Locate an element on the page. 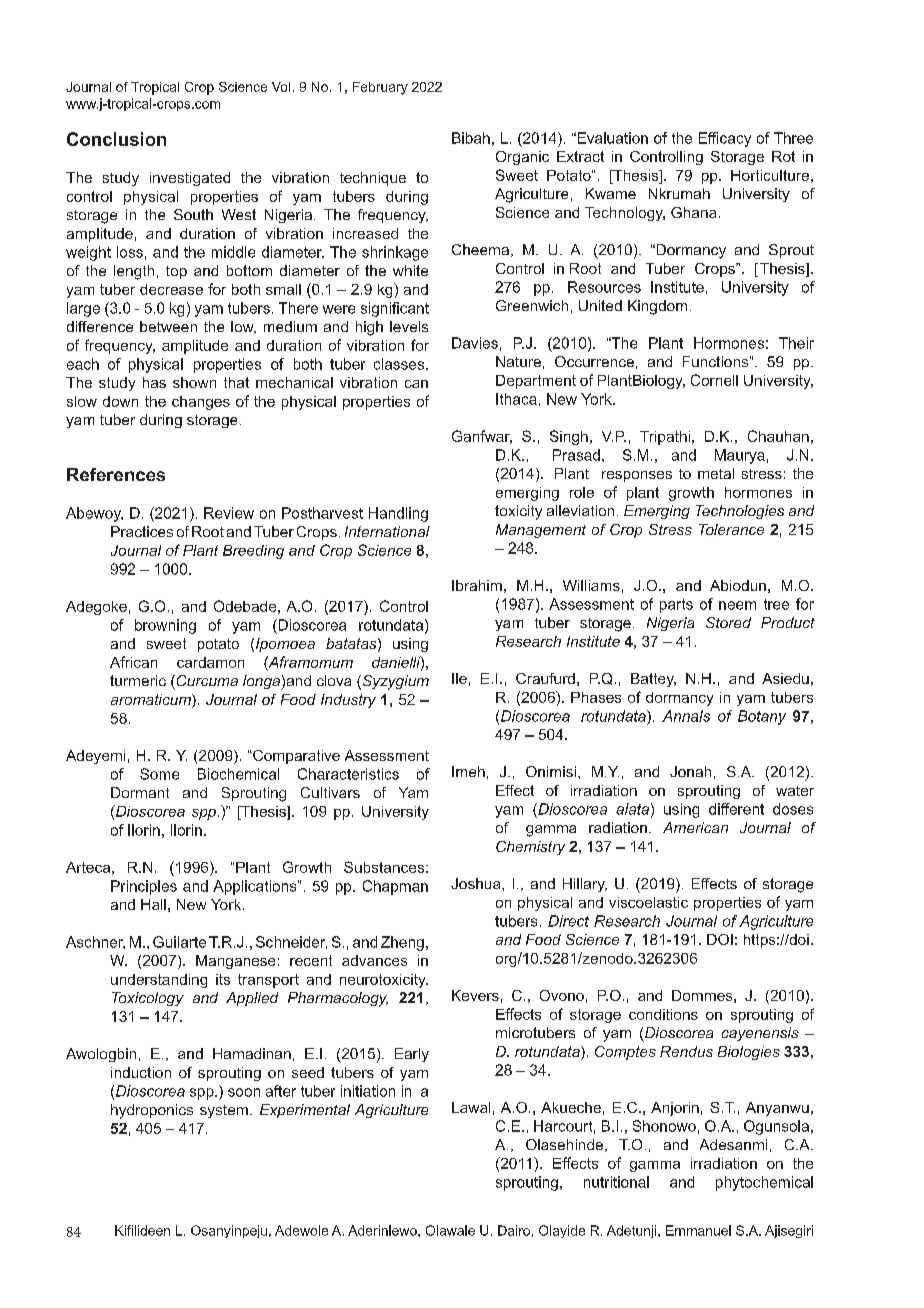 This document has width=924, height=1308. Some is located at coordinates (159, 774).
